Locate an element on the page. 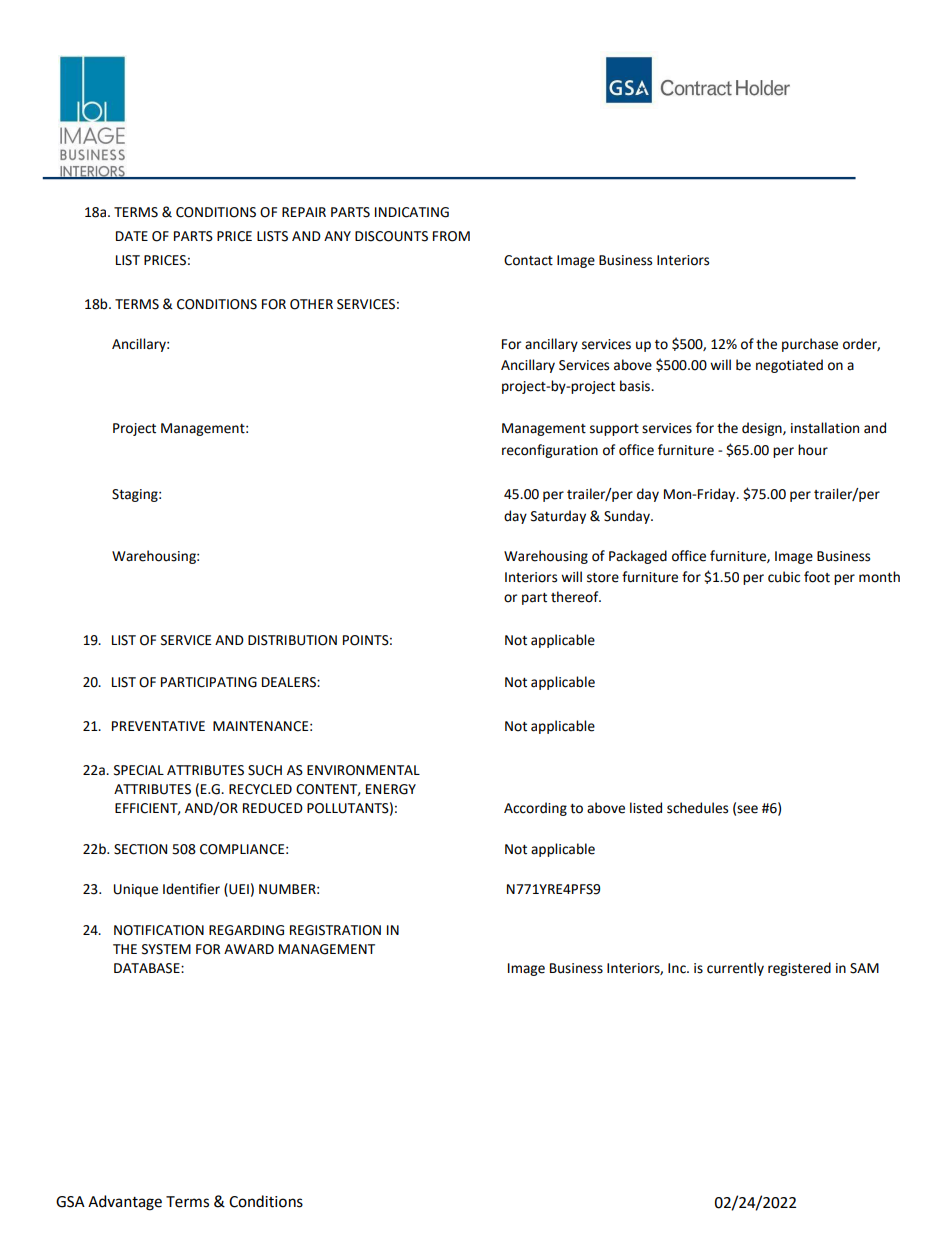  SYSTEM is located at coordinates (166, 949).
